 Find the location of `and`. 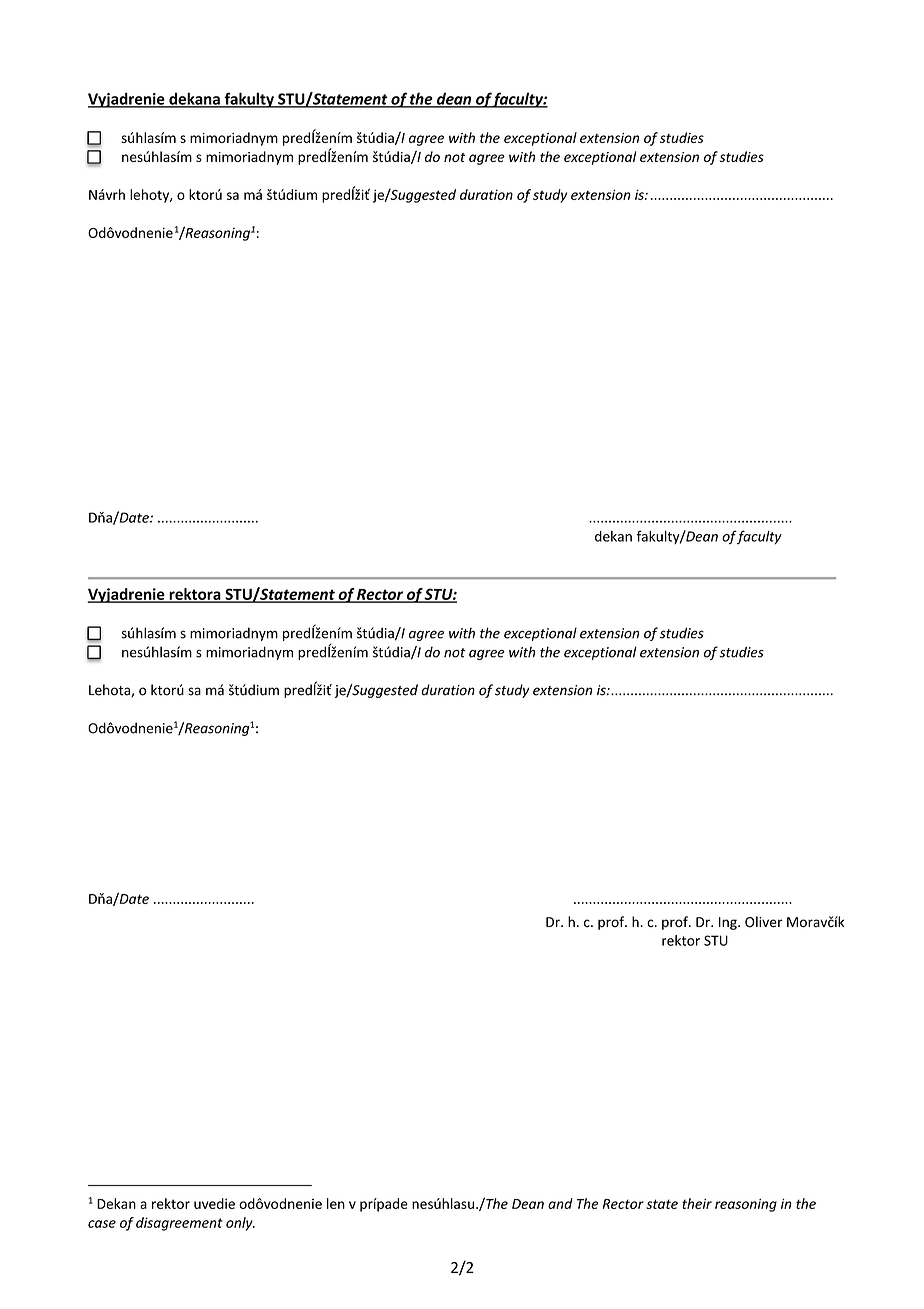

and is located at coordinates (560, 1203).
